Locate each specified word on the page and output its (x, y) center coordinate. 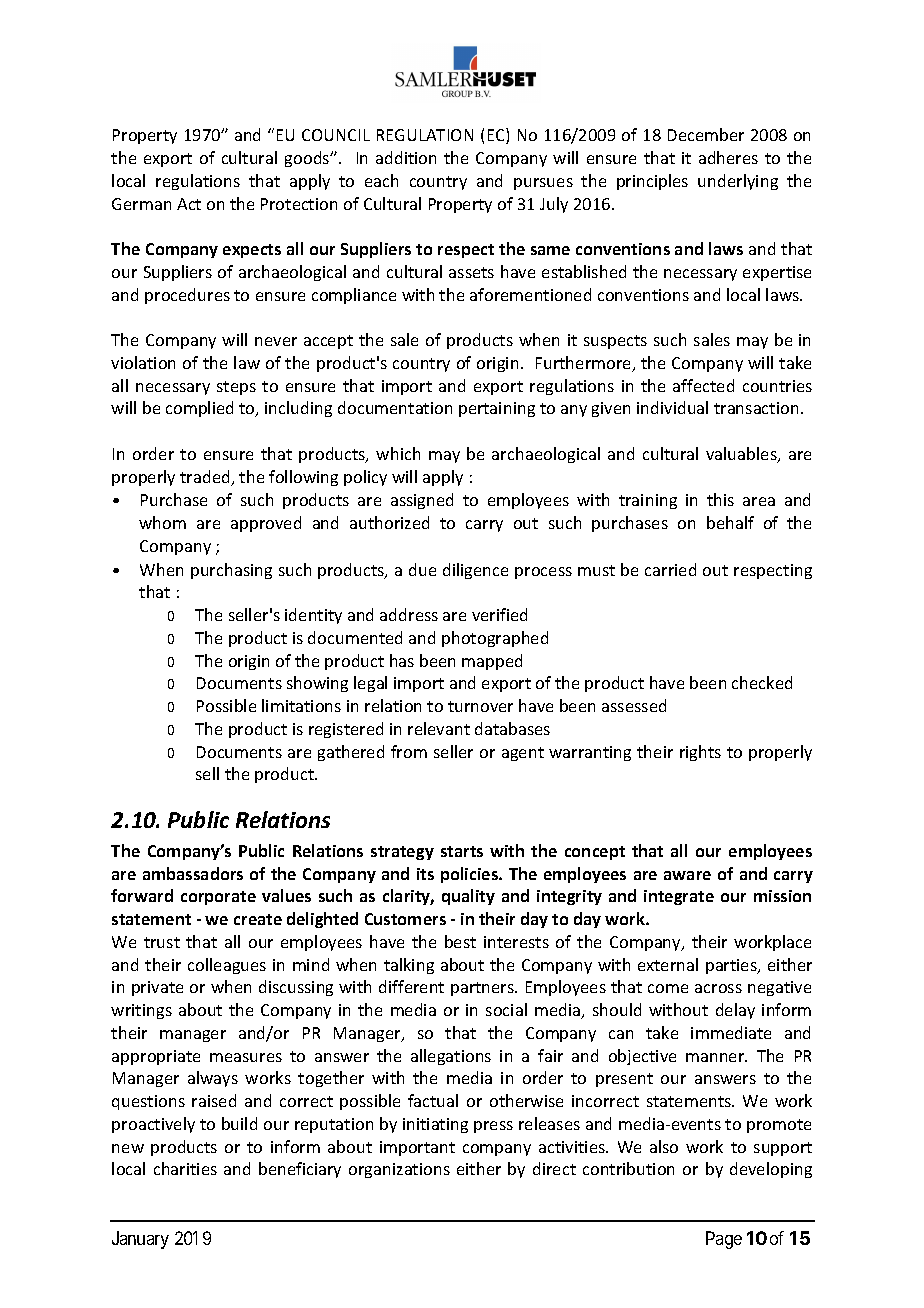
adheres (728, 157)
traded (206, 478)
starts (462, 851)
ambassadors (193, 873)
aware (687, 875)
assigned (422, 501)
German (141, 204)
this (720, 499)
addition (406, 157)
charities (185, 1168)
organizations (399, 1170)
